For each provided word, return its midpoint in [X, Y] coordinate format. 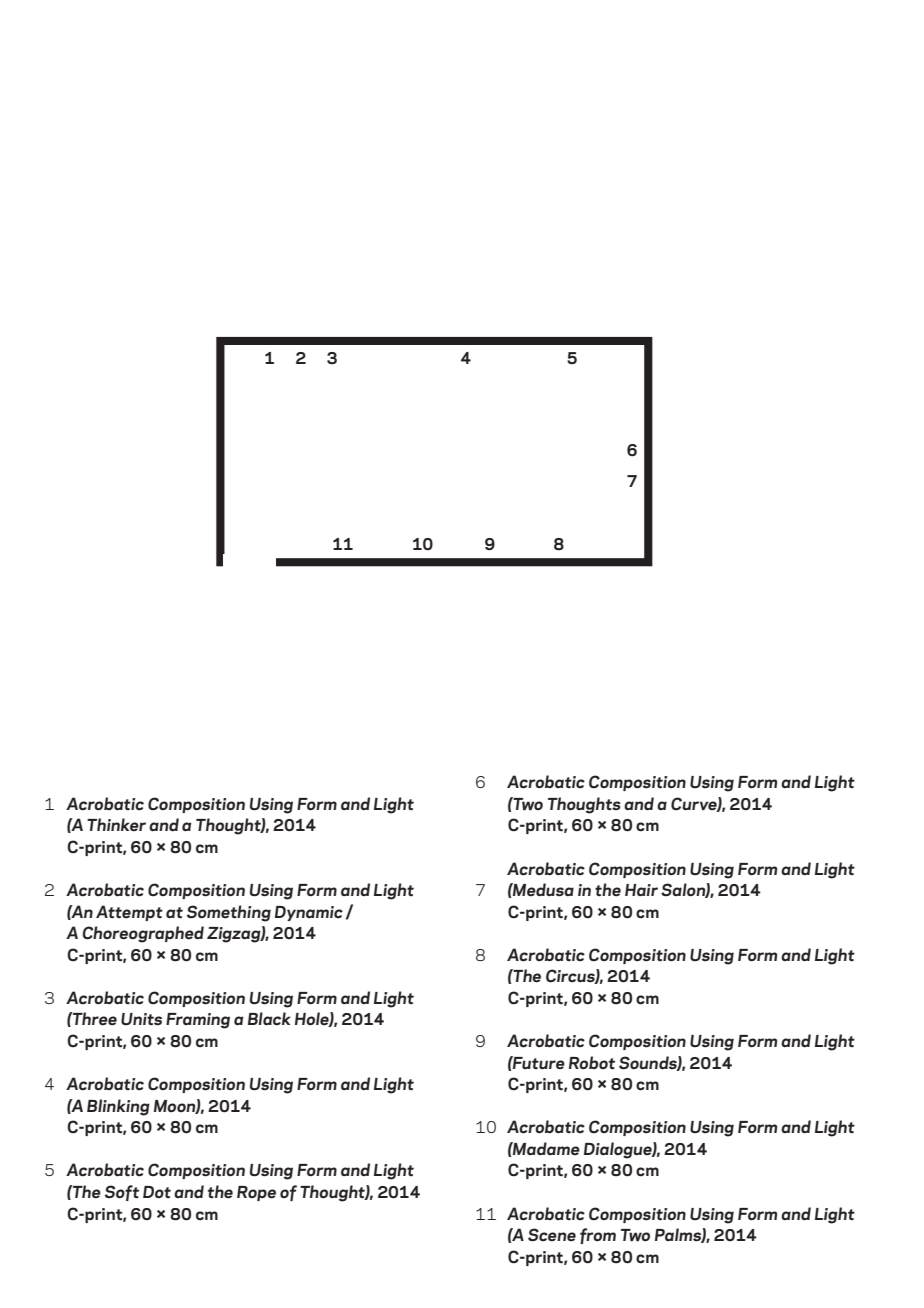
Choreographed [143, 934]
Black [269, 1019]
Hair [641, 890]
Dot [157, 1192]
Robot [592, 1063]
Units [141, 1019]
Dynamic [309, 913]
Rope [256, 1193]
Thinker [116, 825]
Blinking [118, 1107]
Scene [552, 1235]
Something [229, 913]
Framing [198, 1021]
